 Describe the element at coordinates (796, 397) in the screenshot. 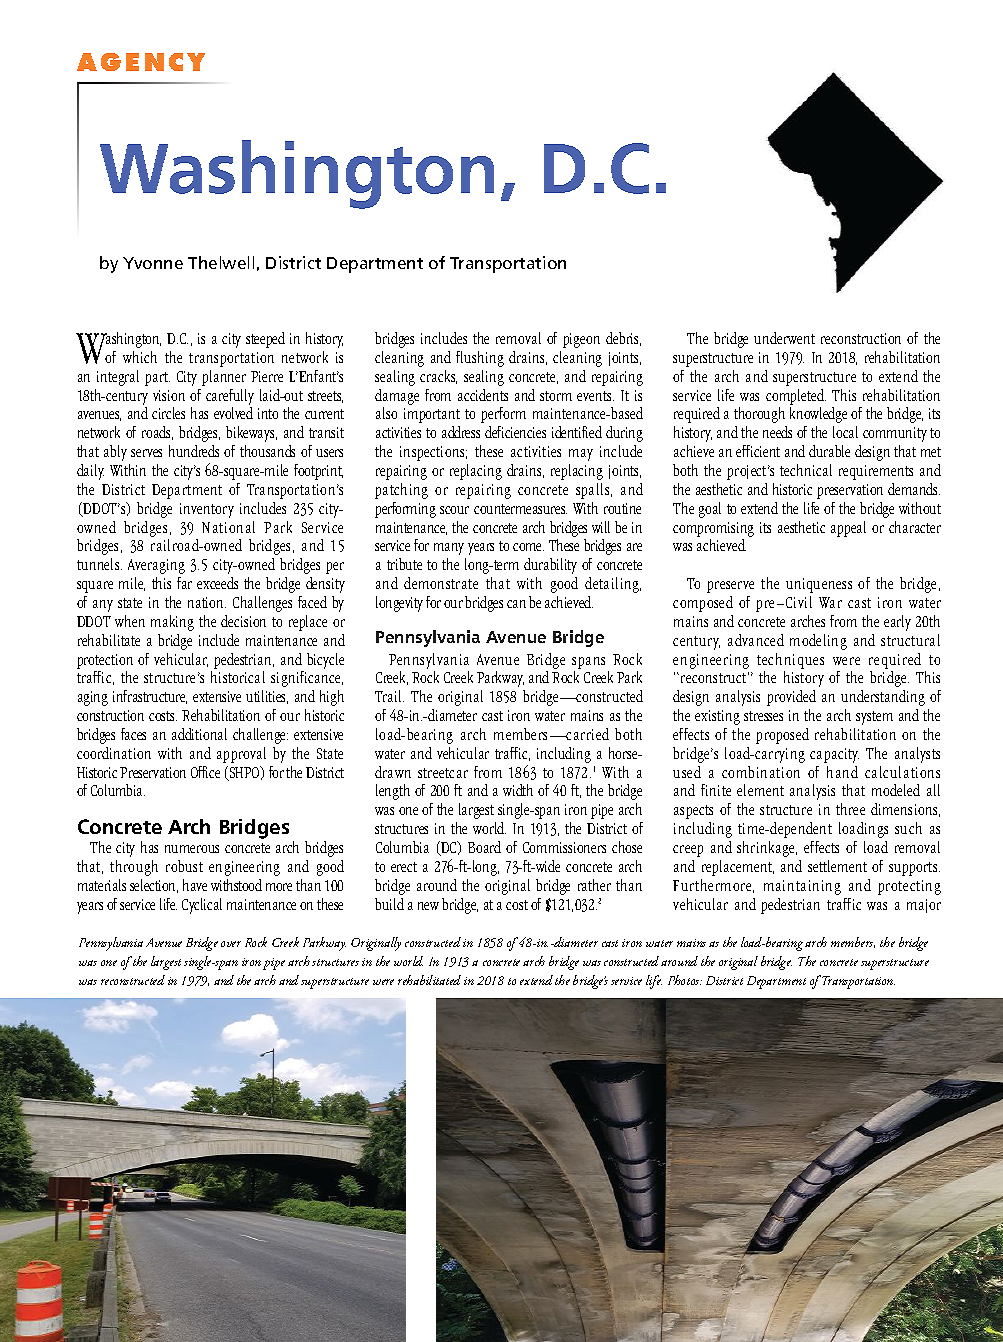

I see `completed` at that location.
